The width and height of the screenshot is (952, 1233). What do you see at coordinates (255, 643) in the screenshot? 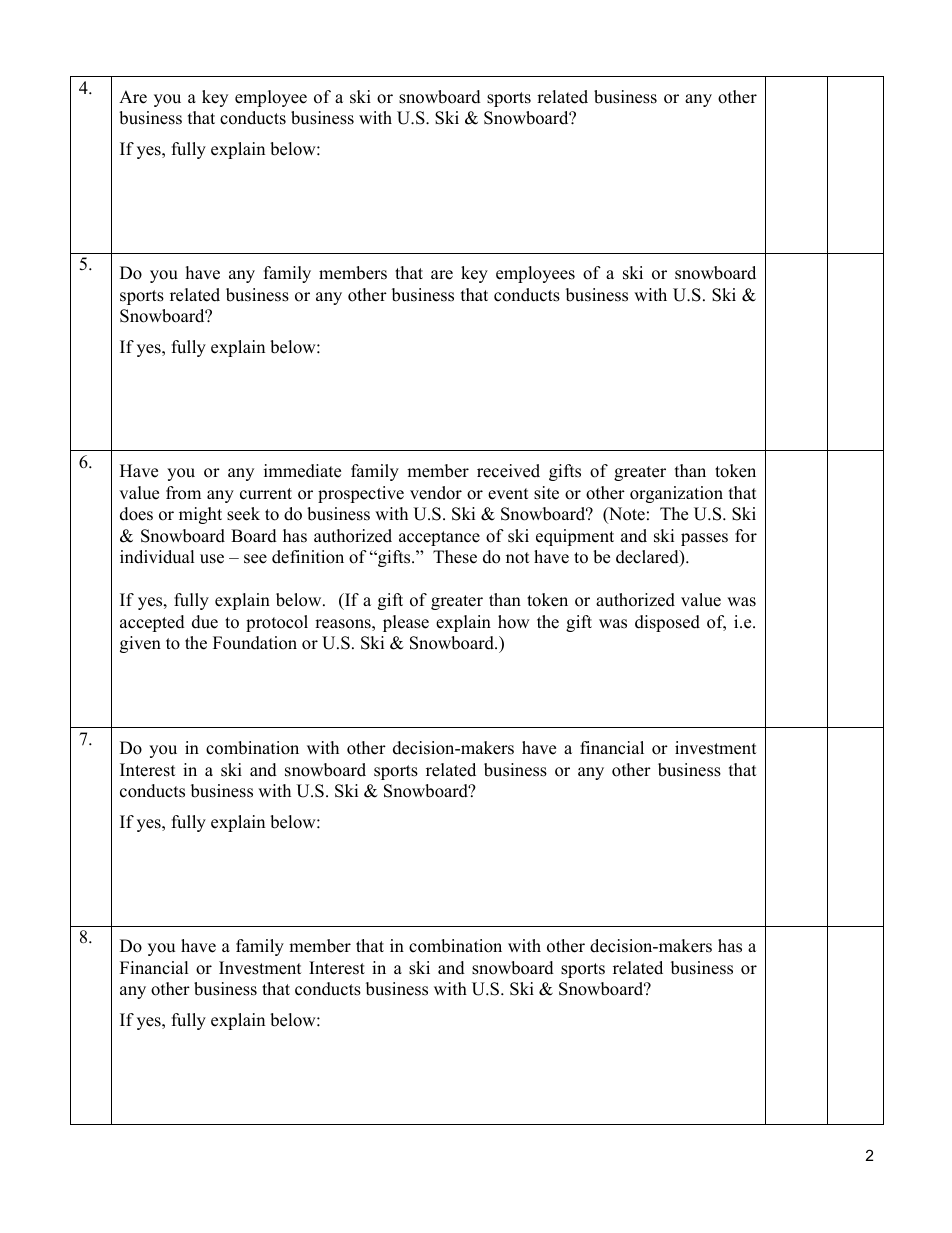
I see `Foundation` at bounding box center [255, 643].
